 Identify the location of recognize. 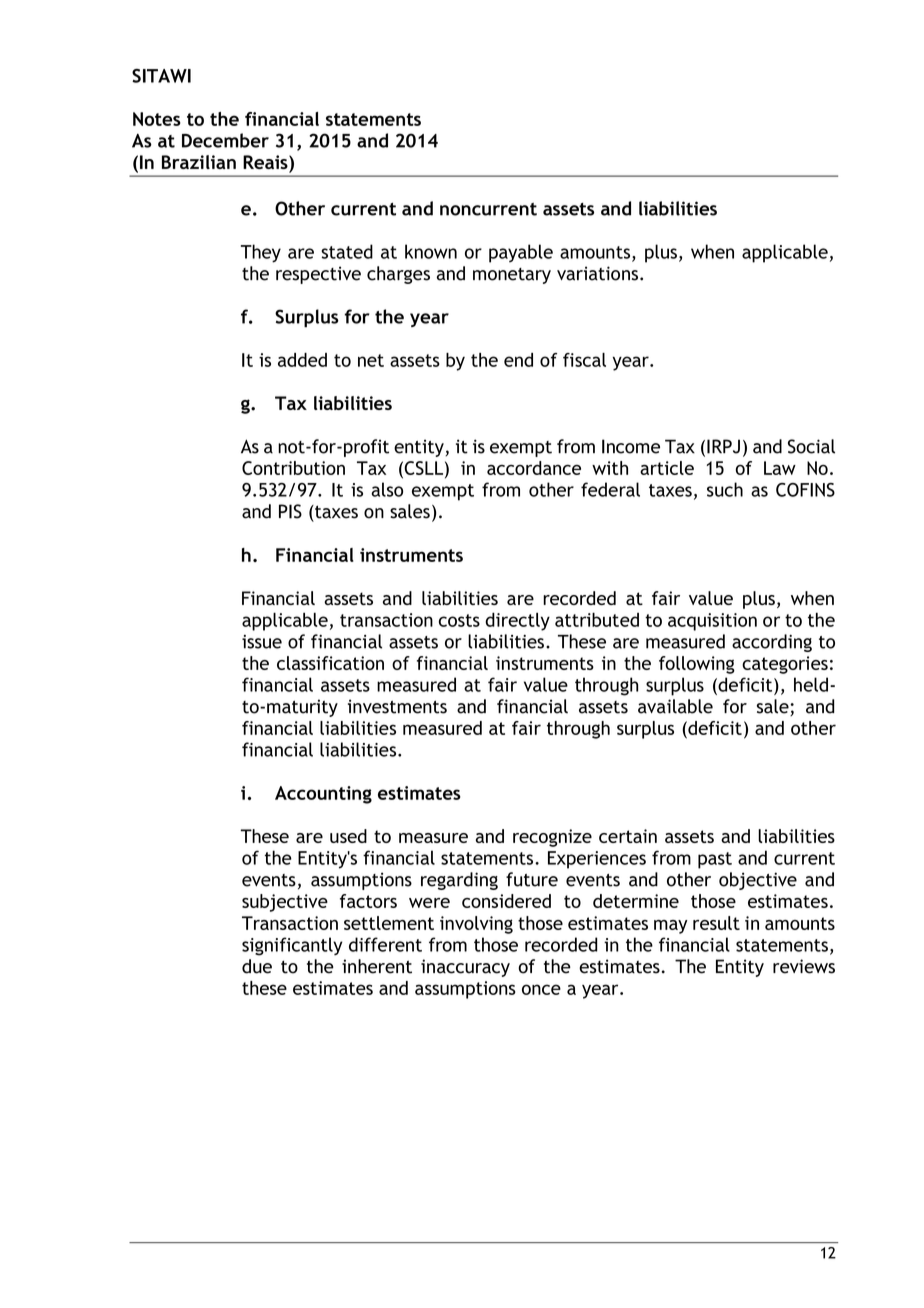
(552, 838).
